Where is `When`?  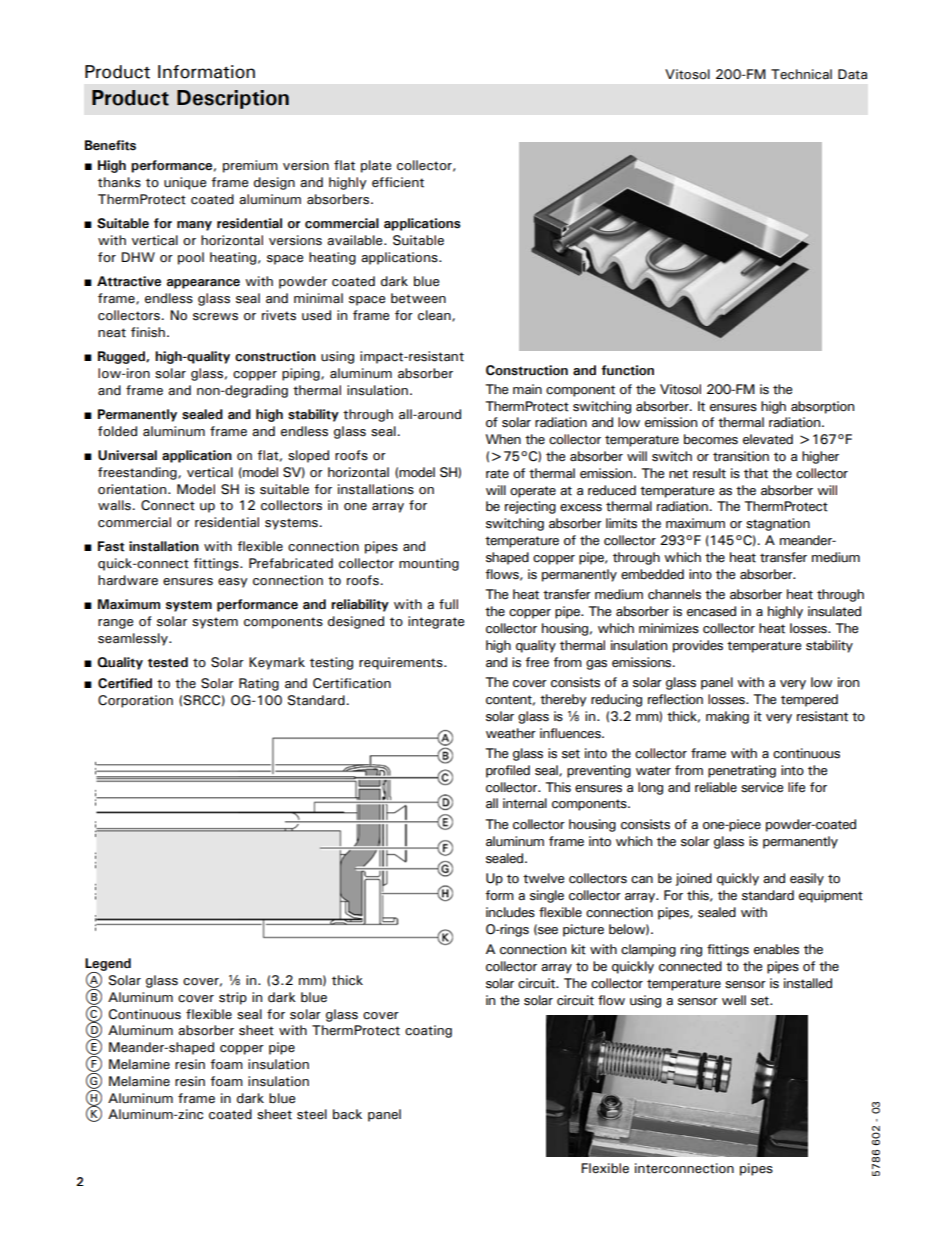 When is located at coordinates (503, 439).
